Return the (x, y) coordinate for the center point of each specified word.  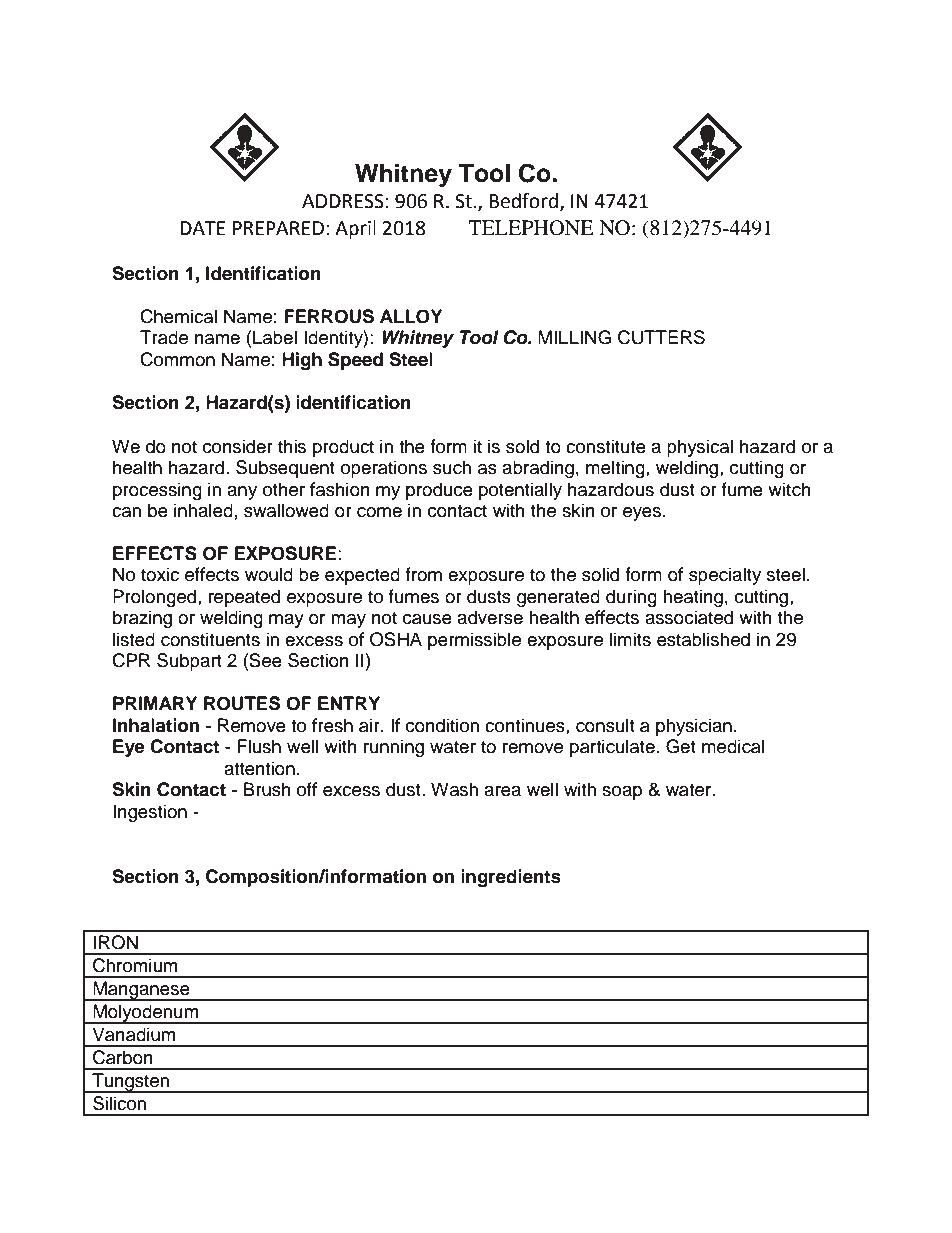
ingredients (511, 878)
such (452, 467)
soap (622, 793)
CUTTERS (661, 337)
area (502, 791)
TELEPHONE (531, 228)
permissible (474, 641)
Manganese (141, 991)
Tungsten (131, 1083)
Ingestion (150, 813)
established (703, 639)
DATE (203, 228)
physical (700, 448)
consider (238, 446)
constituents (210, 639)
